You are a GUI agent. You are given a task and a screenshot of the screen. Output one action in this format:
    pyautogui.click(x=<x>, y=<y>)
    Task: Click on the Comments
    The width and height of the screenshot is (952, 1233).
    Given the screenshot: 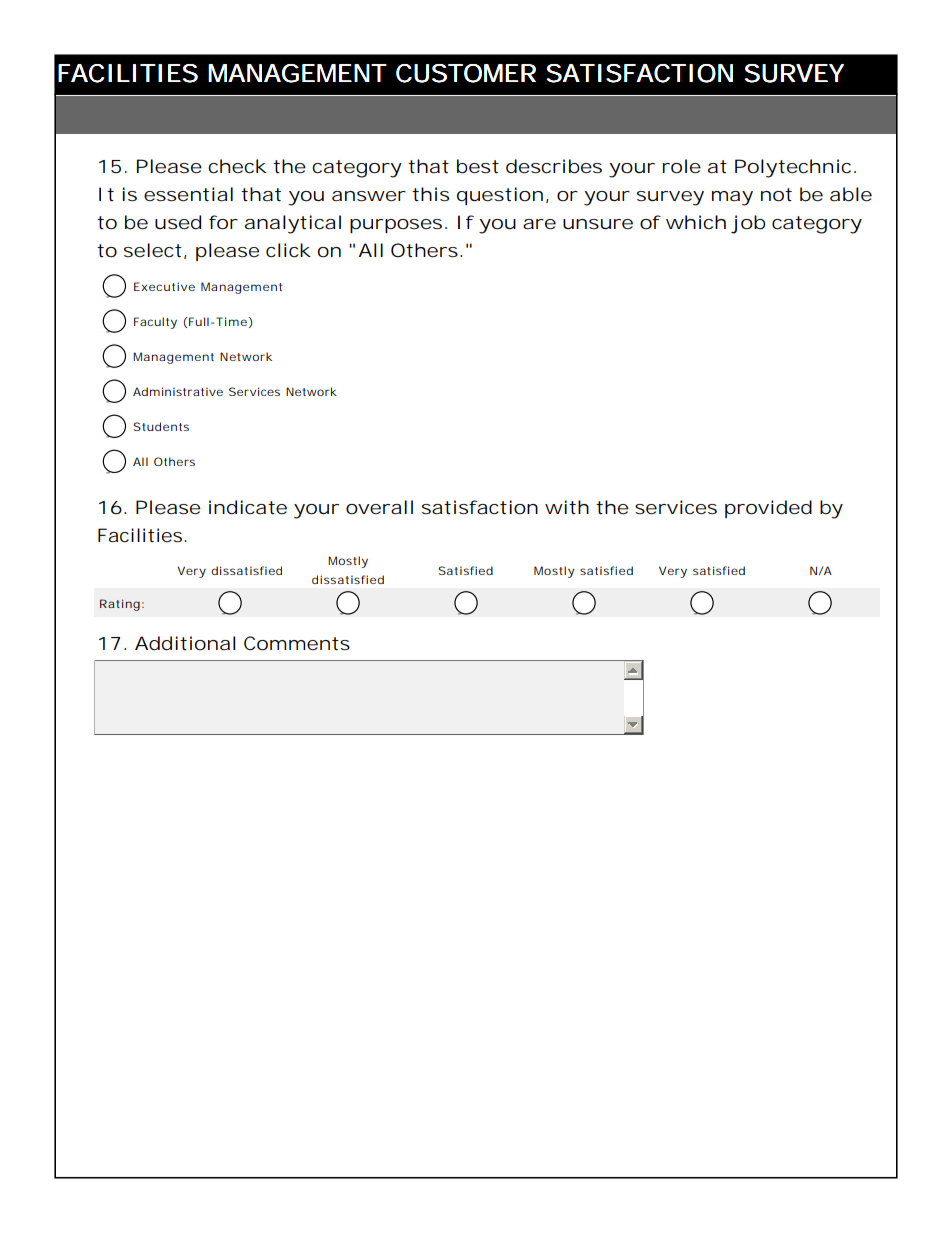 What is the action you would take?
    pyautogui.click(x=297, y=643)
